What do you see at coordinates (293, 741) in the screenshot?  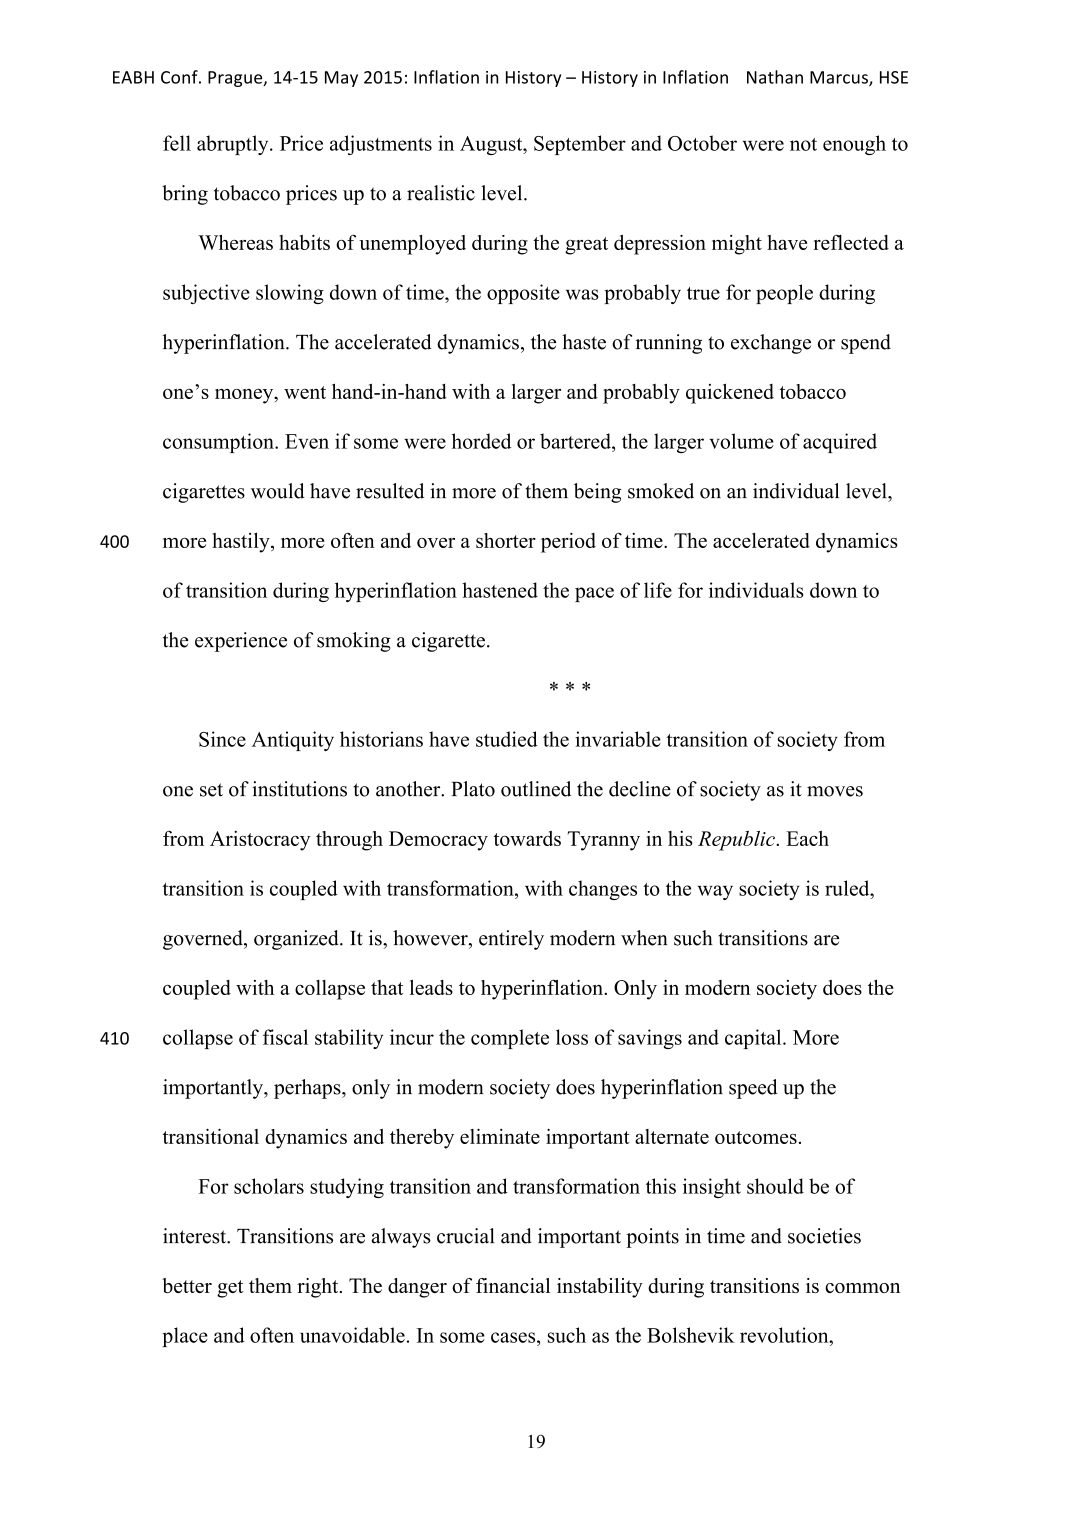 I see `Antiquity` at bounding box center [293, 741].
